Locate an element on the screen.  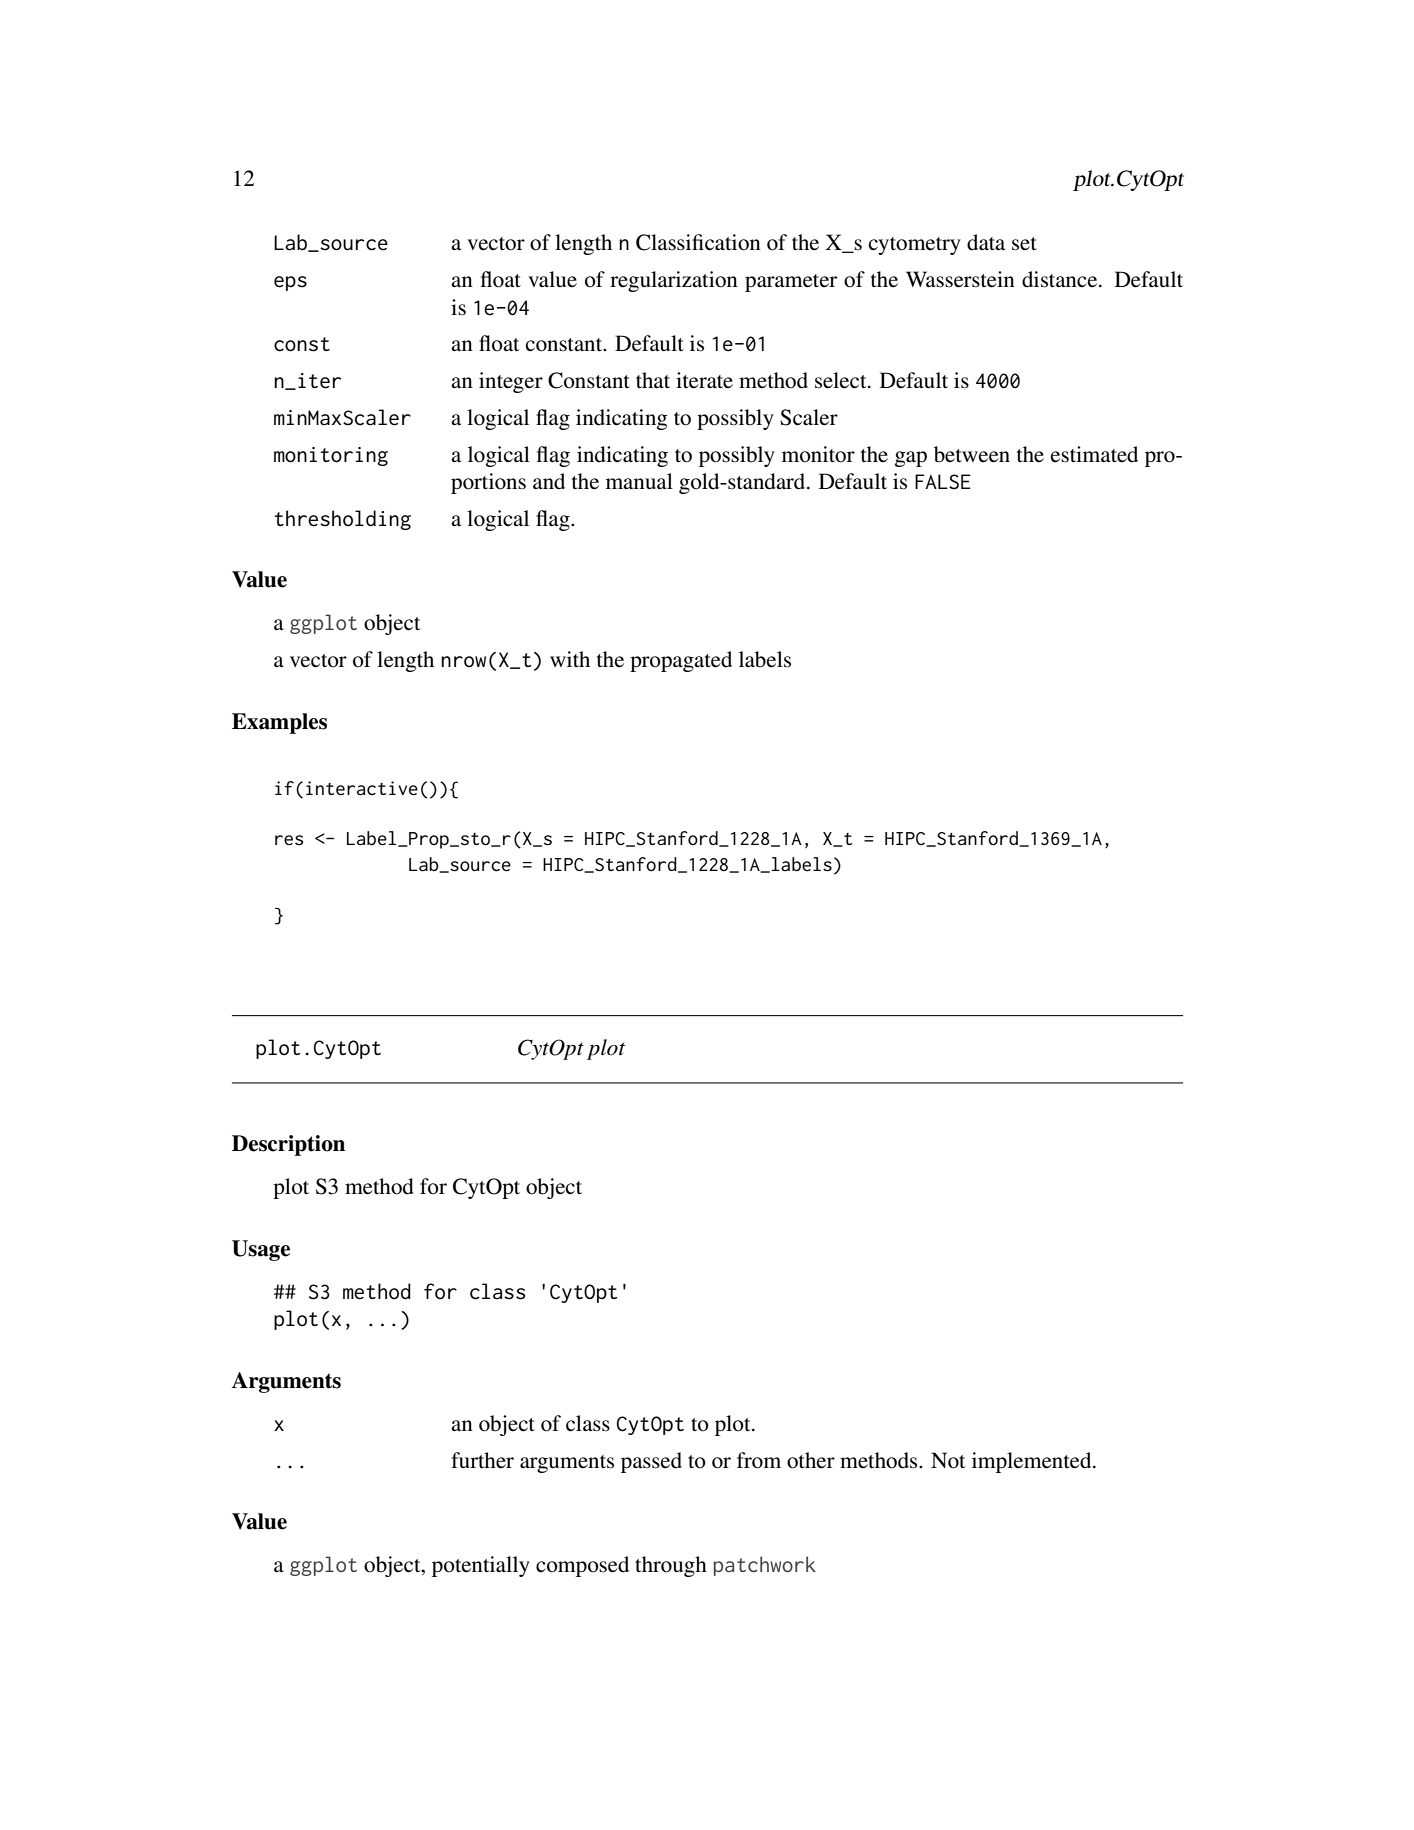
Examples is located at coordinates (279, 723).
